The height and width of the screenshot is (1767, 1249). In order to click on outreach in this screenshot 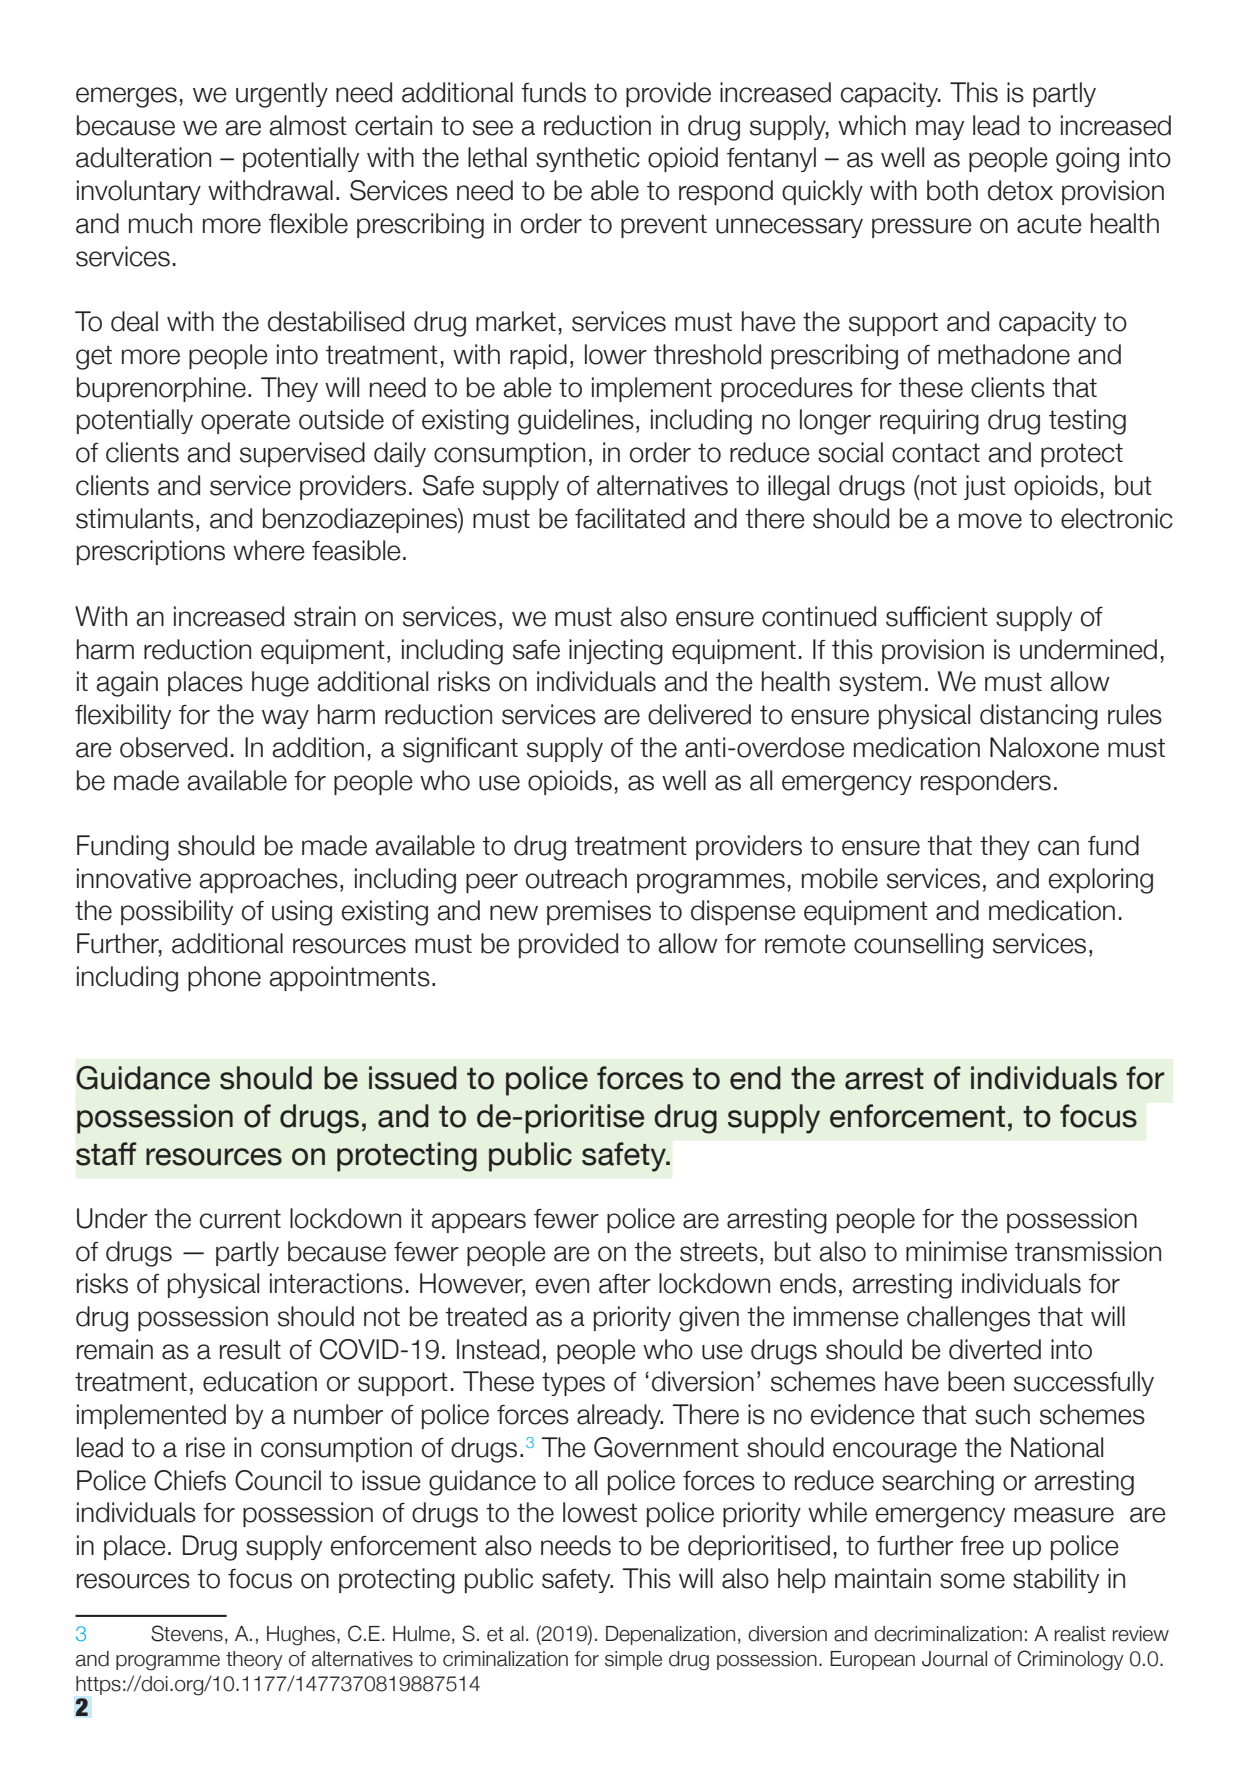, I will do `click(576, 878)`.
